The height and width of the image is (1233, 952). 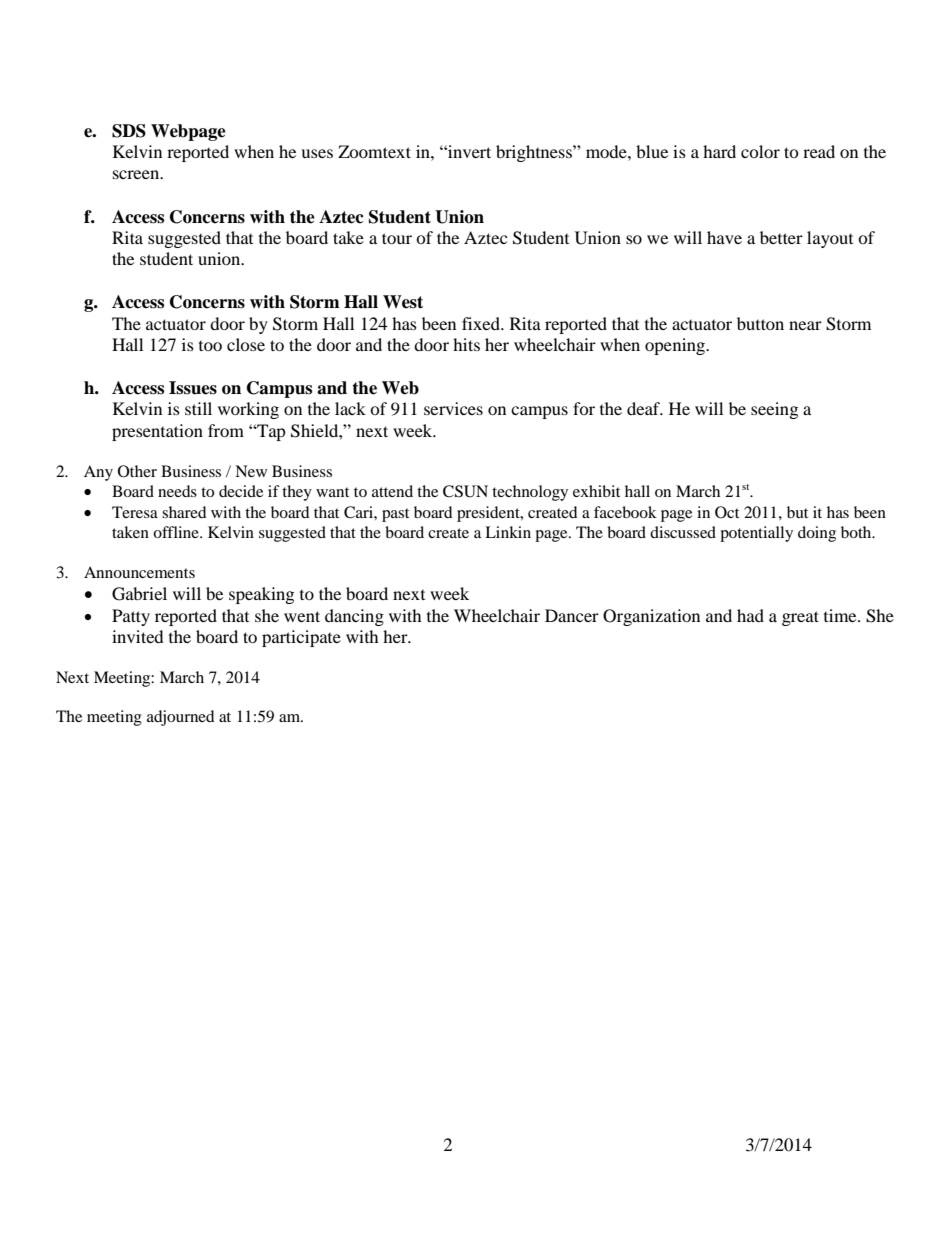 I want to click on Patty, so click(x=131, y=617).
